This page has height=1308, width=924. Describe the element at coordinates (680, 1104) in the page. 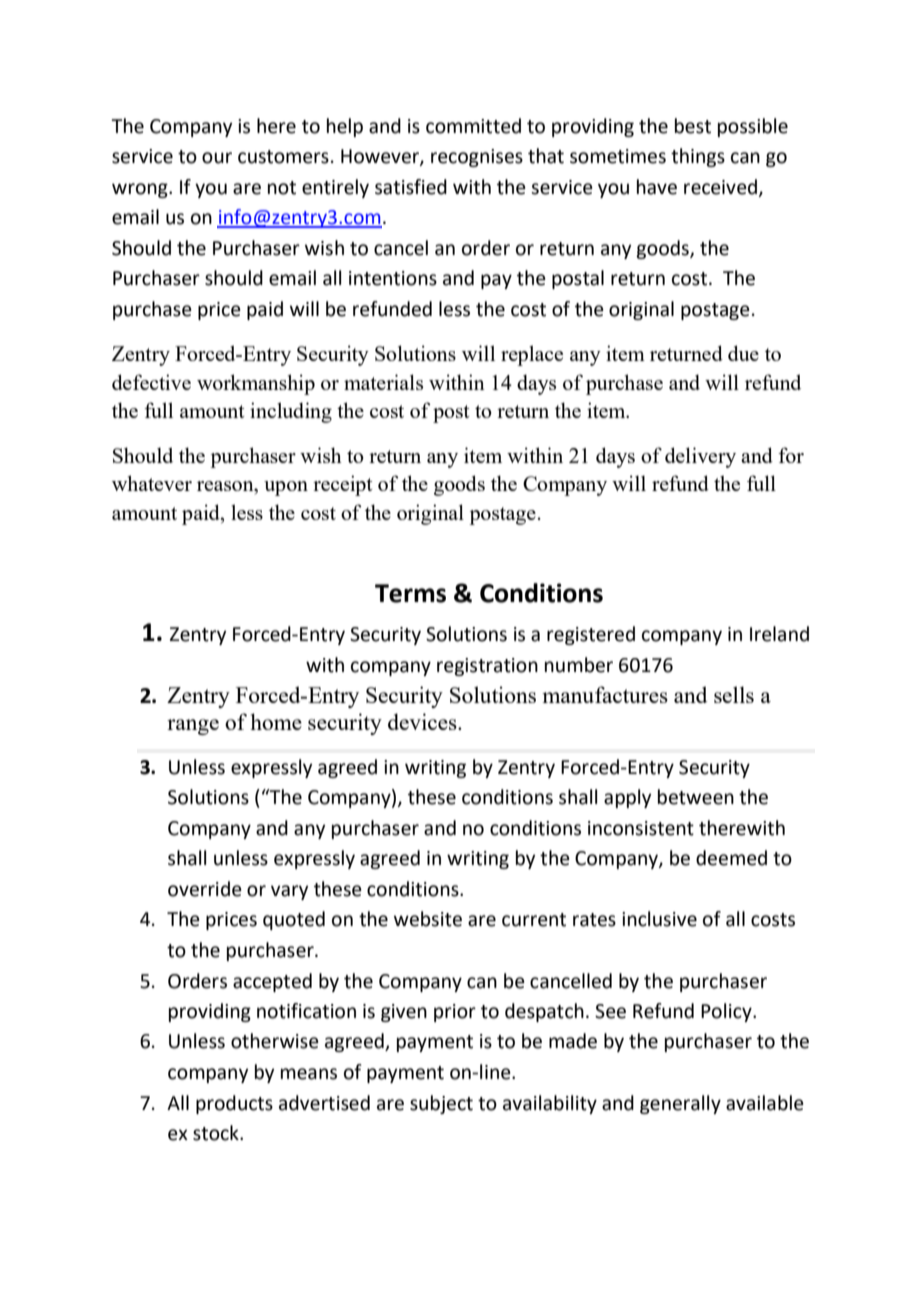

I see `generally` at that location.
